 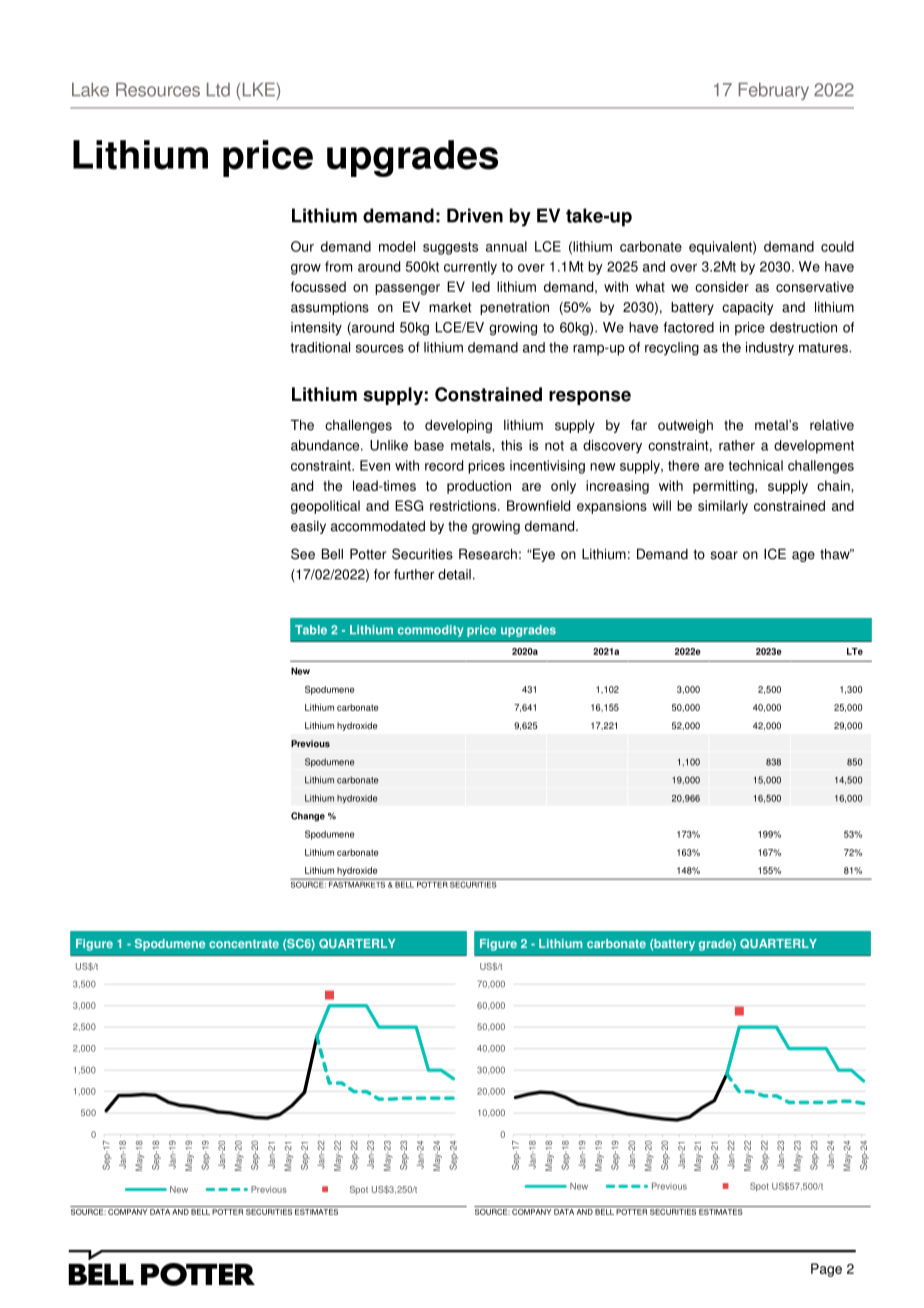 I want to click on Ltd, so click(x=218, y=89).
